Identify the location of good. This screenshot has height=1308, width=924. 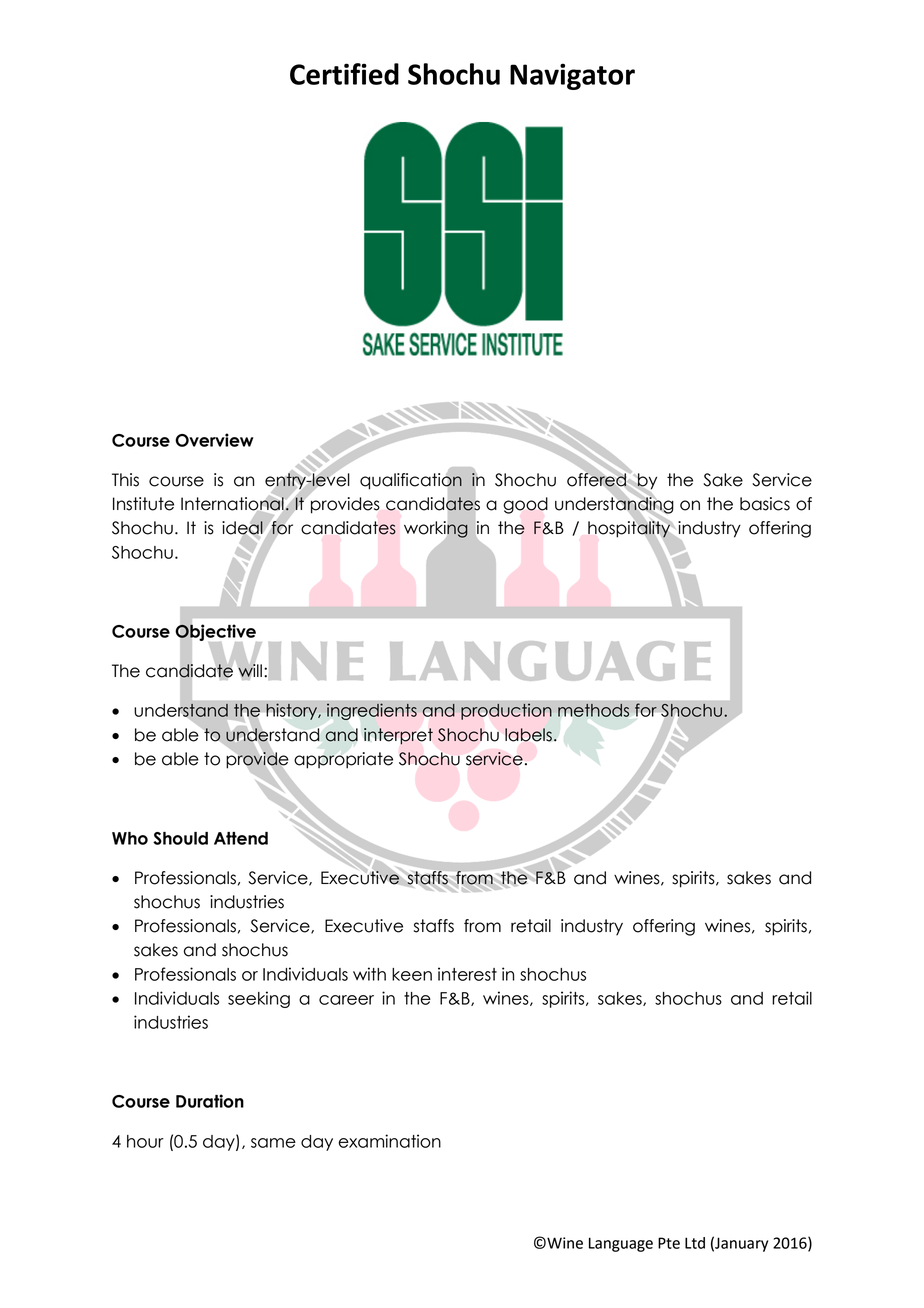
(525, 505).
